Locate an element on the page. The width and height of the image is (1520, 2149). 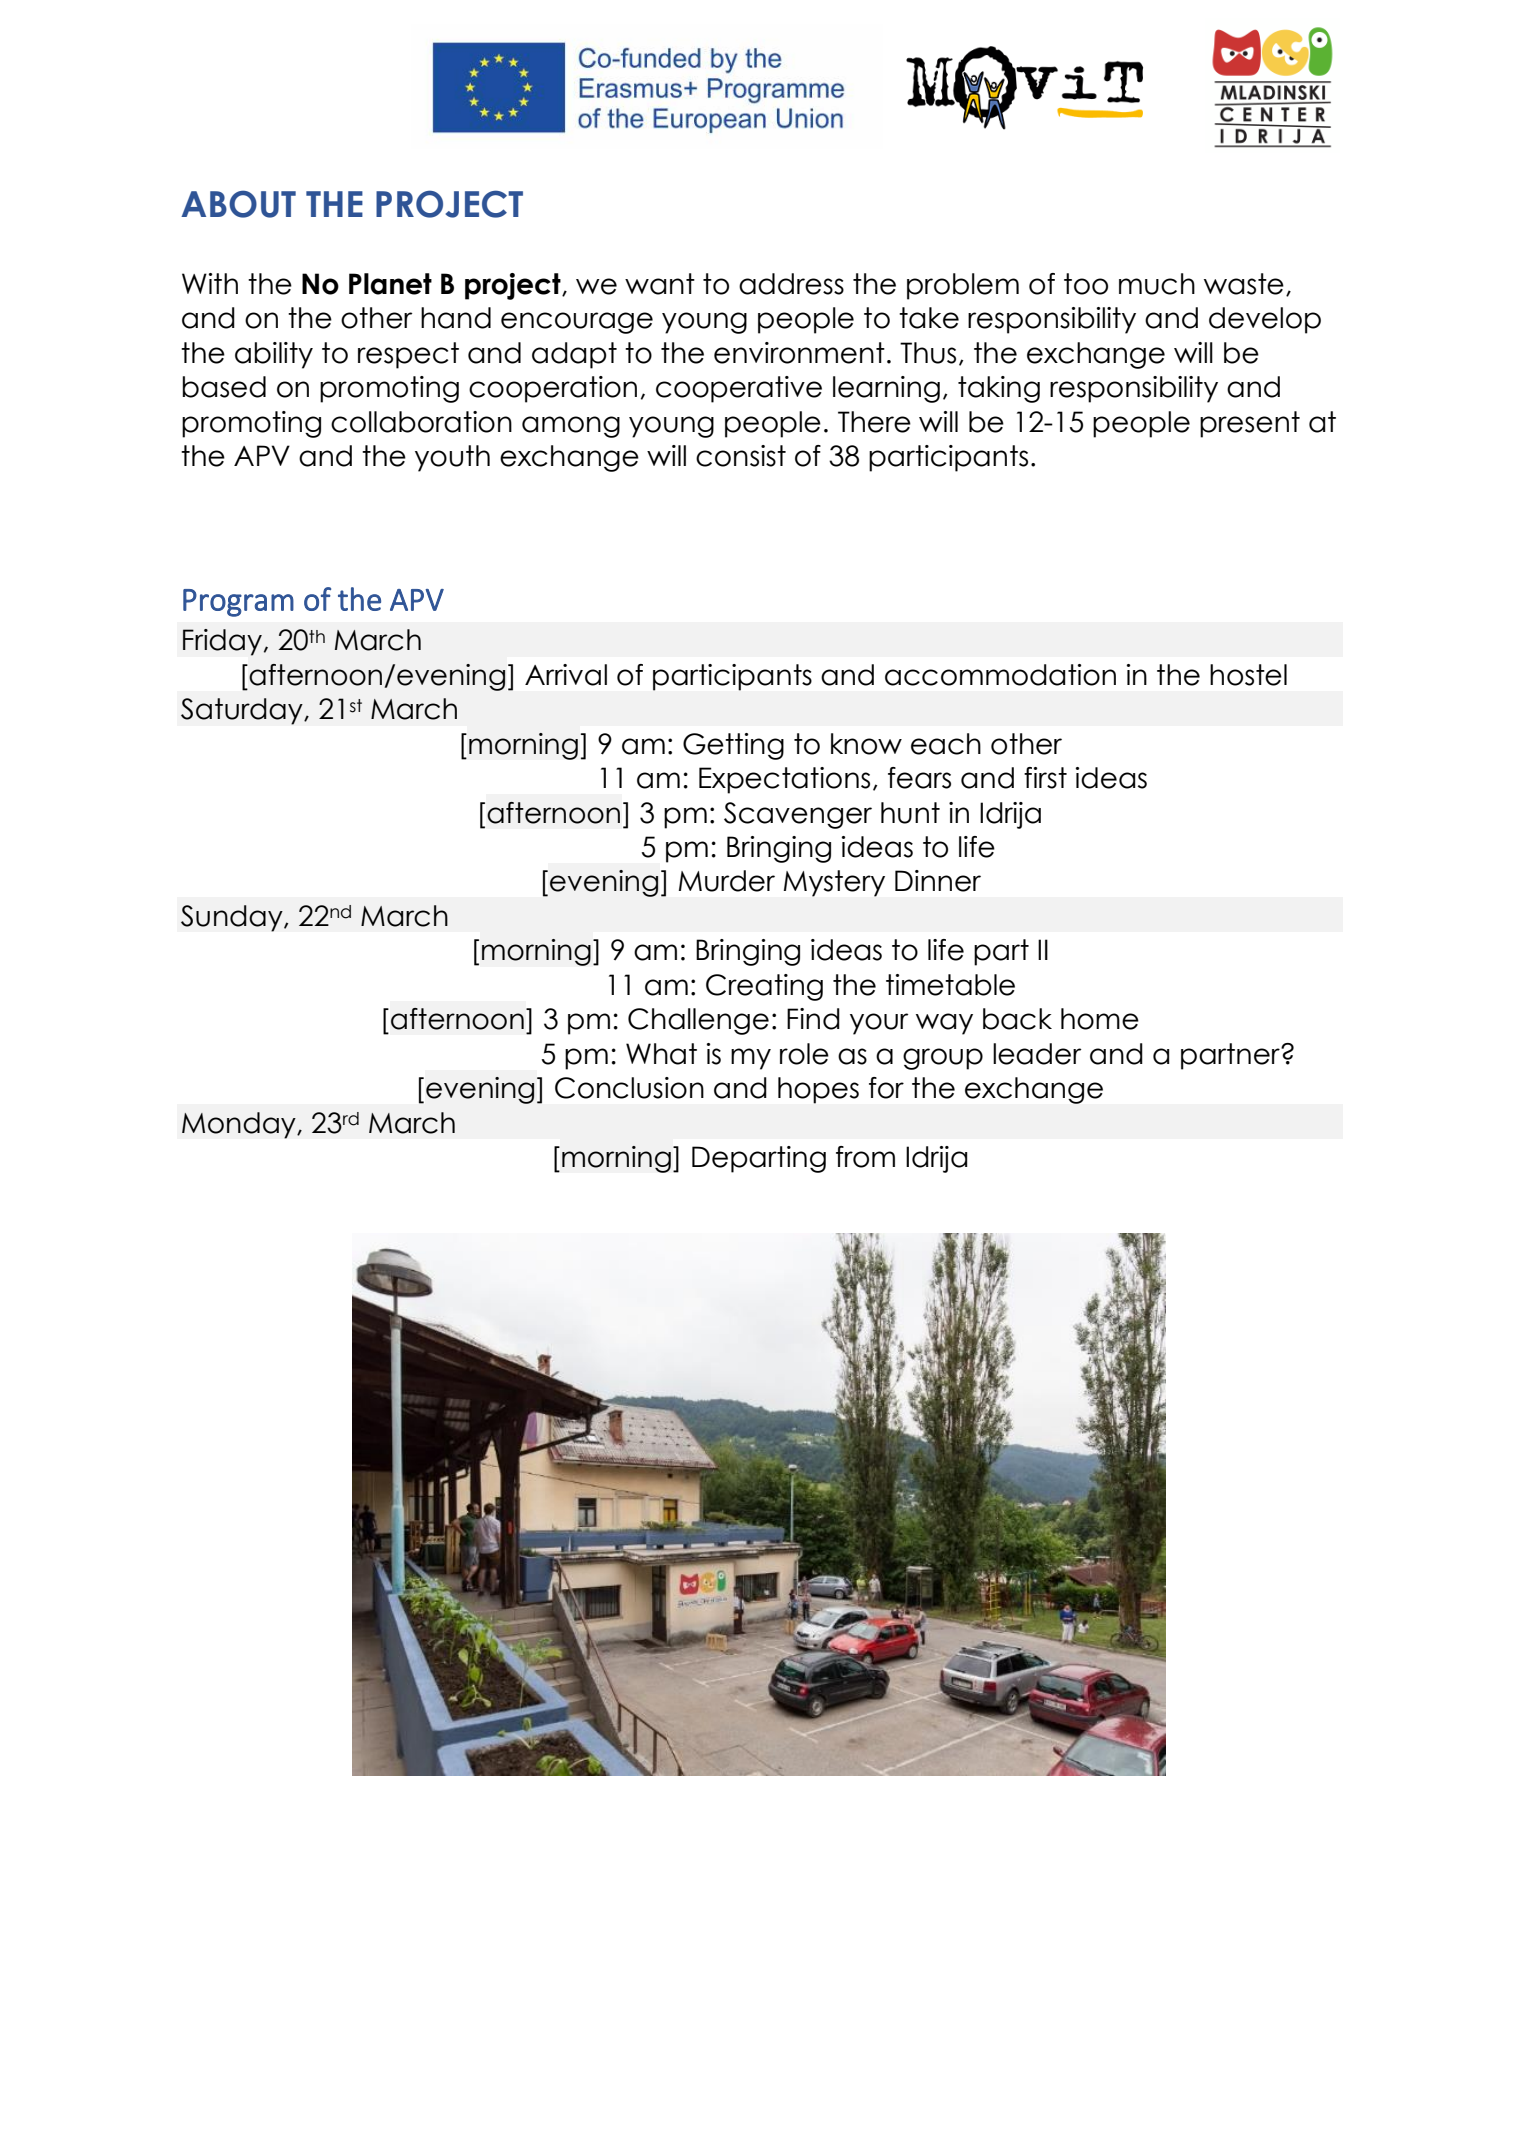
collaboration is located at coordinates (421, 422).
